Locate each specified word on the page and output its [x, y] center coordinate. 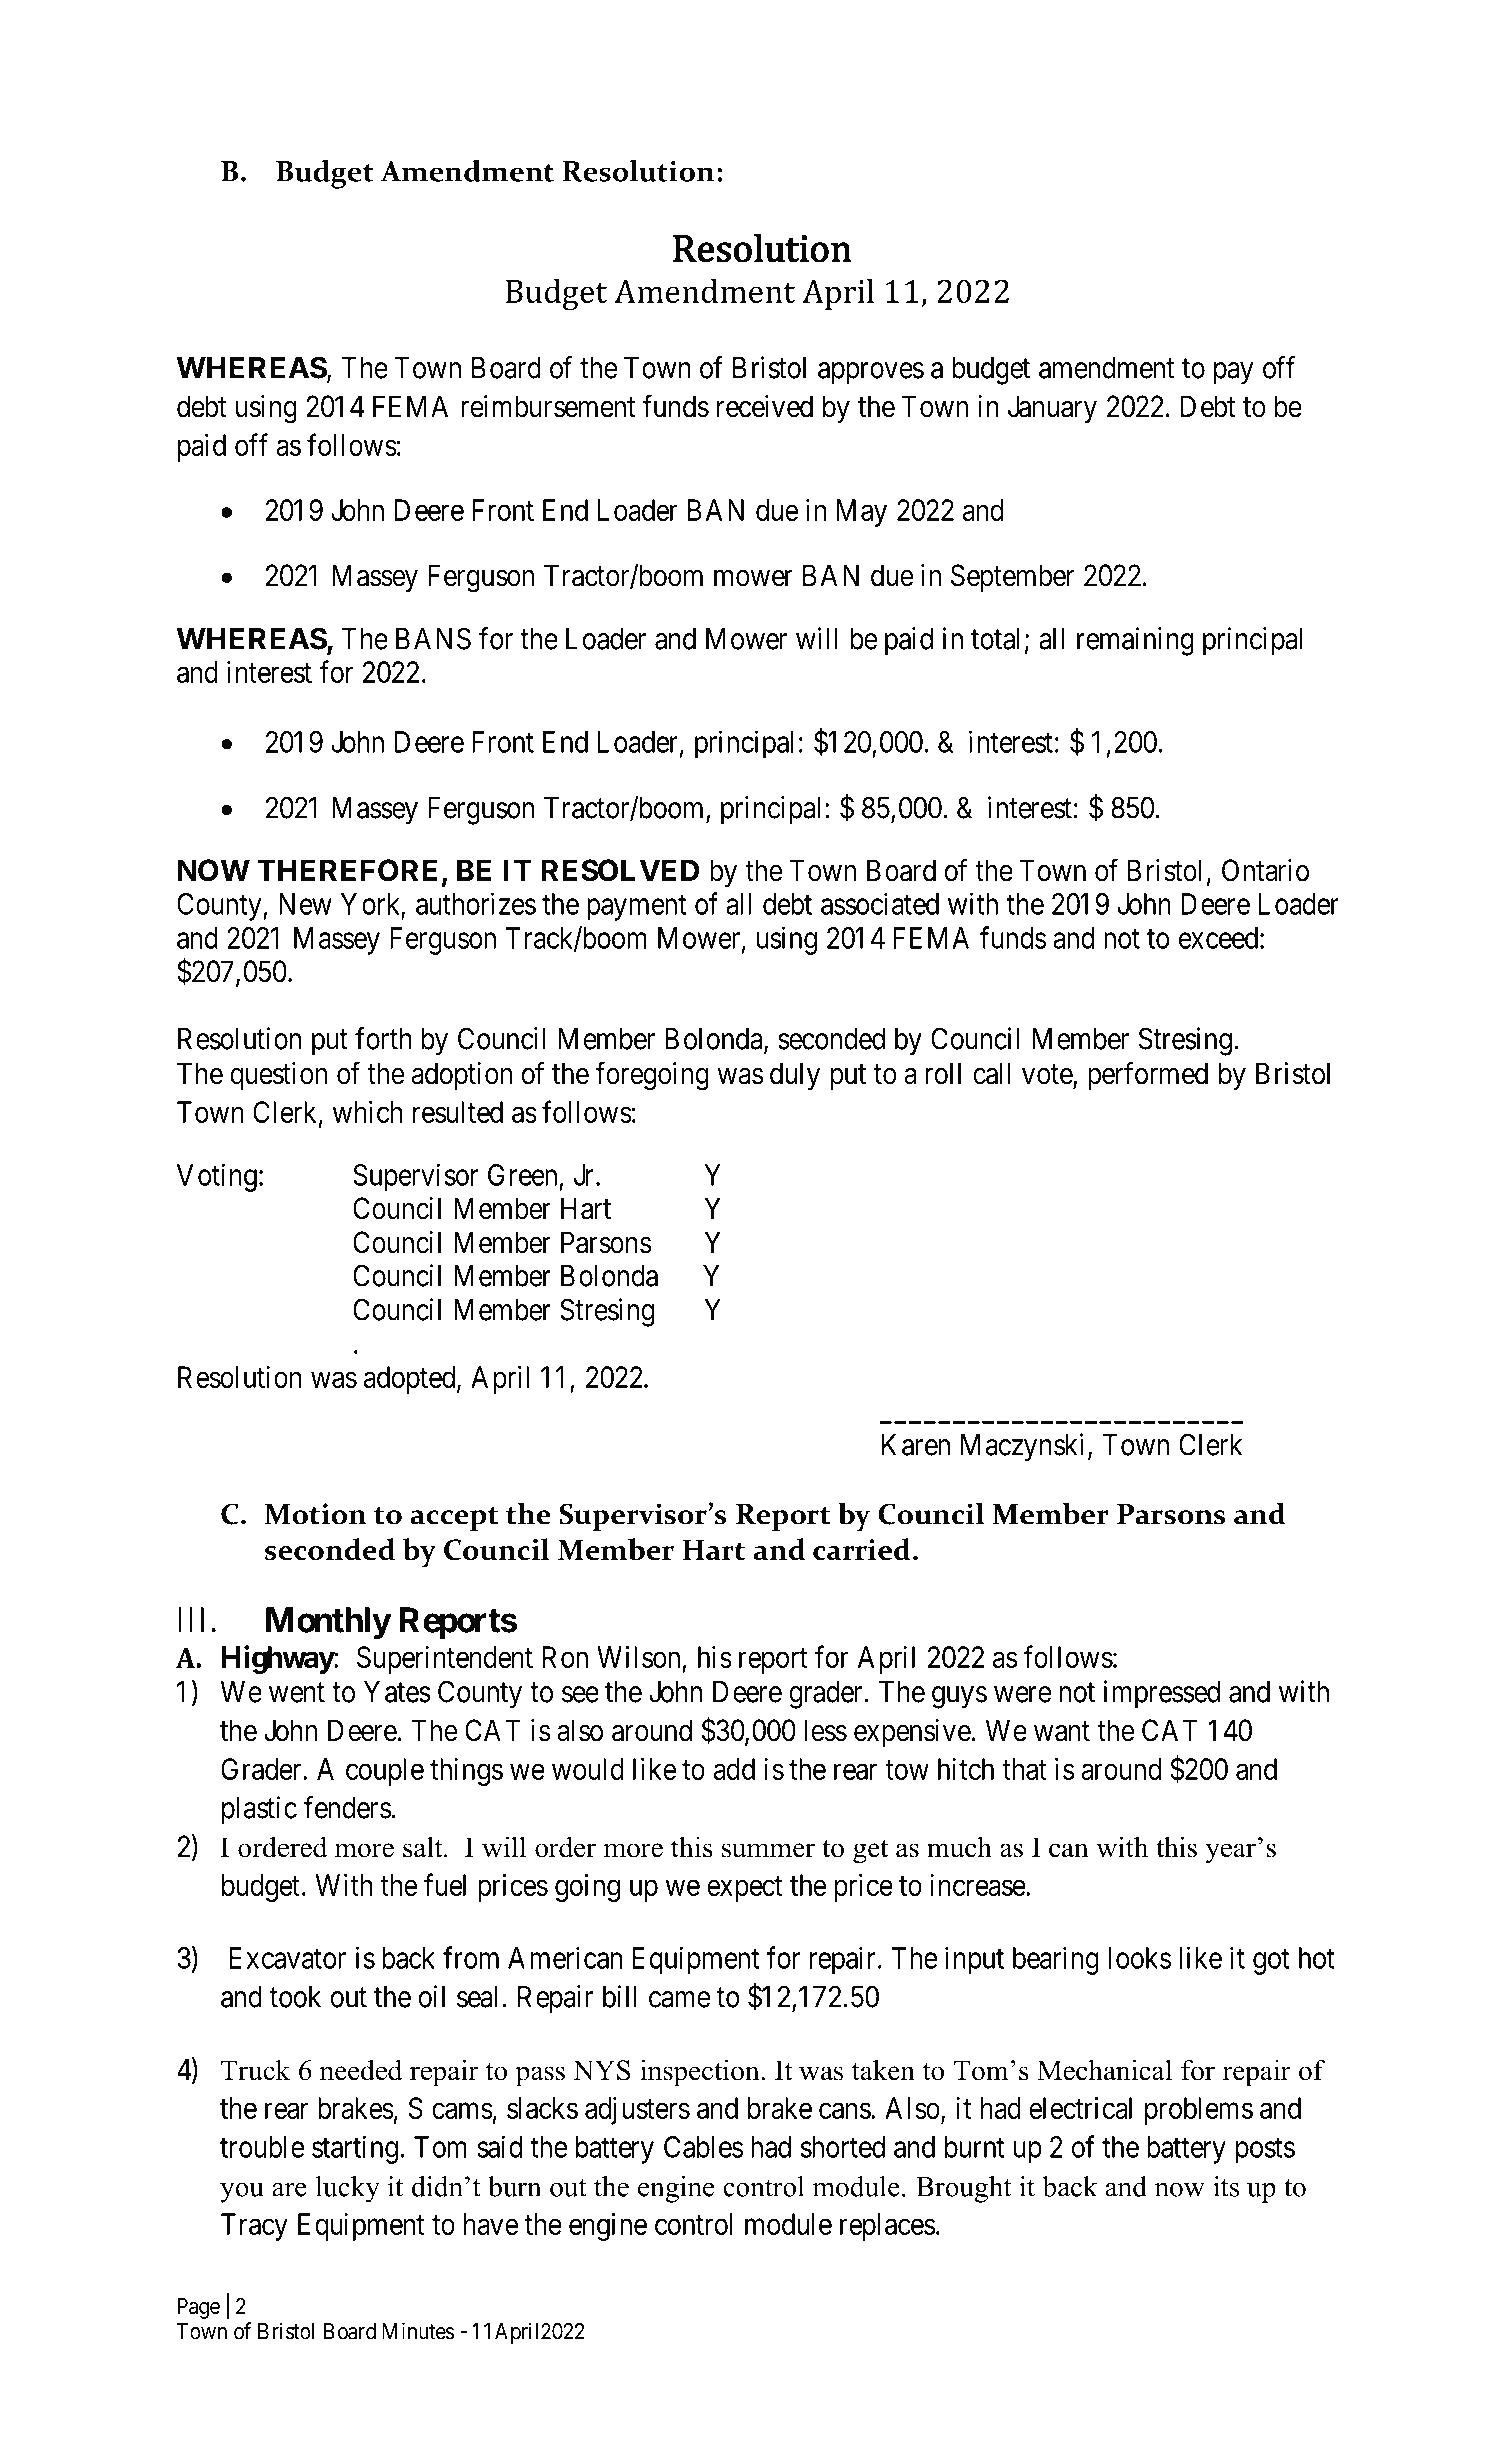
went [297, 1693]
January [1052, 409]
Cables [703, 2147]
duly [795, 1076]
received [765, 406]
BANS [433, 638]
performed [1148, 1075]
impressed [1162, 1694]
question [278, 1076]
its [1226, 2186]
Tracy [254, 2227]
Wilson [638, 1657]
